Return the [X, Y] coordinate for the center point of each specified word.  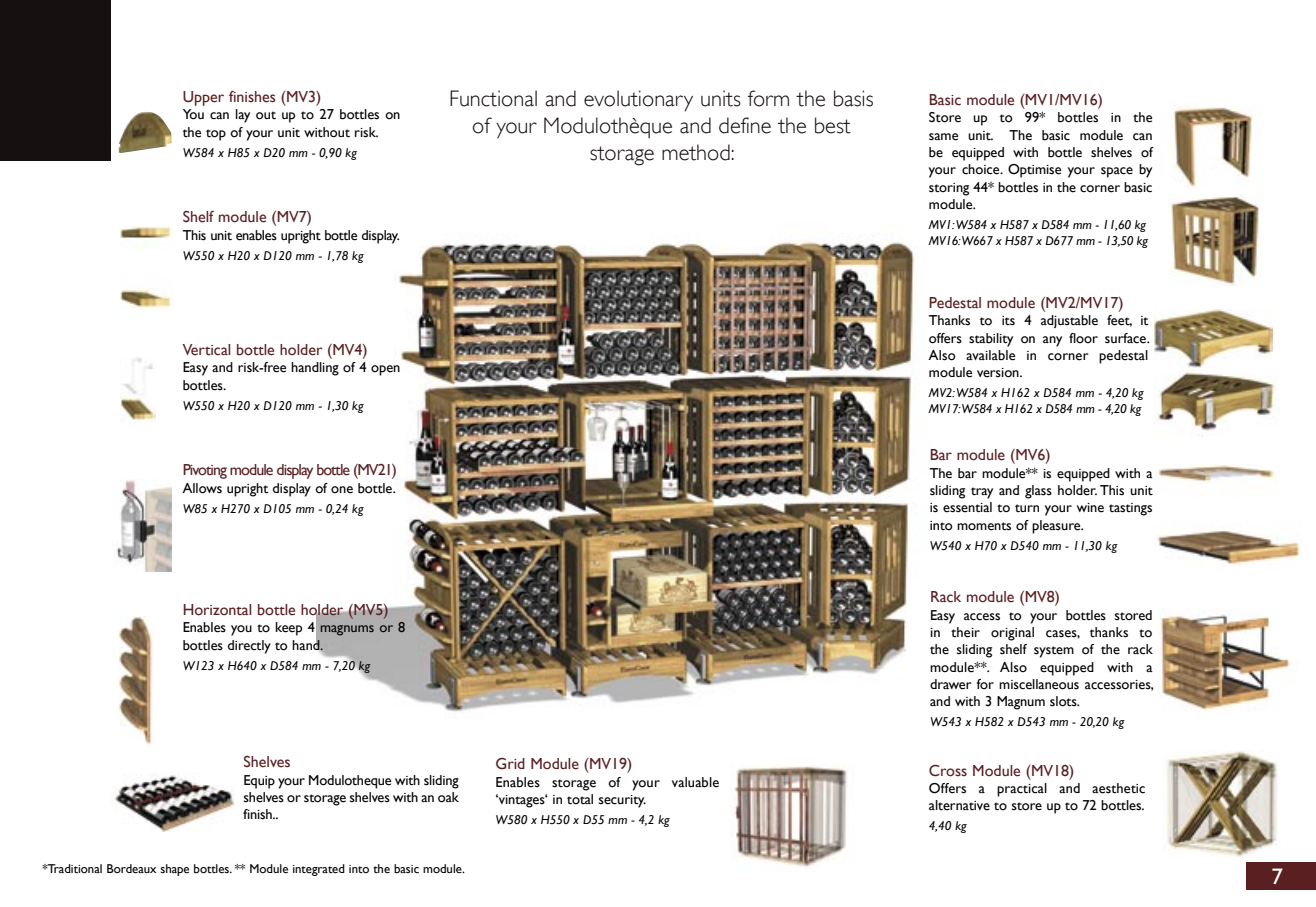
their [965, 632]
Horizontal [217, 610]
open [385, 370]
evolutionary [638, 100]
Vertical [206, 350]
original [1012, 634]
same [943, 137]
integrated [319, 870]
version [999, 373]
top [216, 135]
